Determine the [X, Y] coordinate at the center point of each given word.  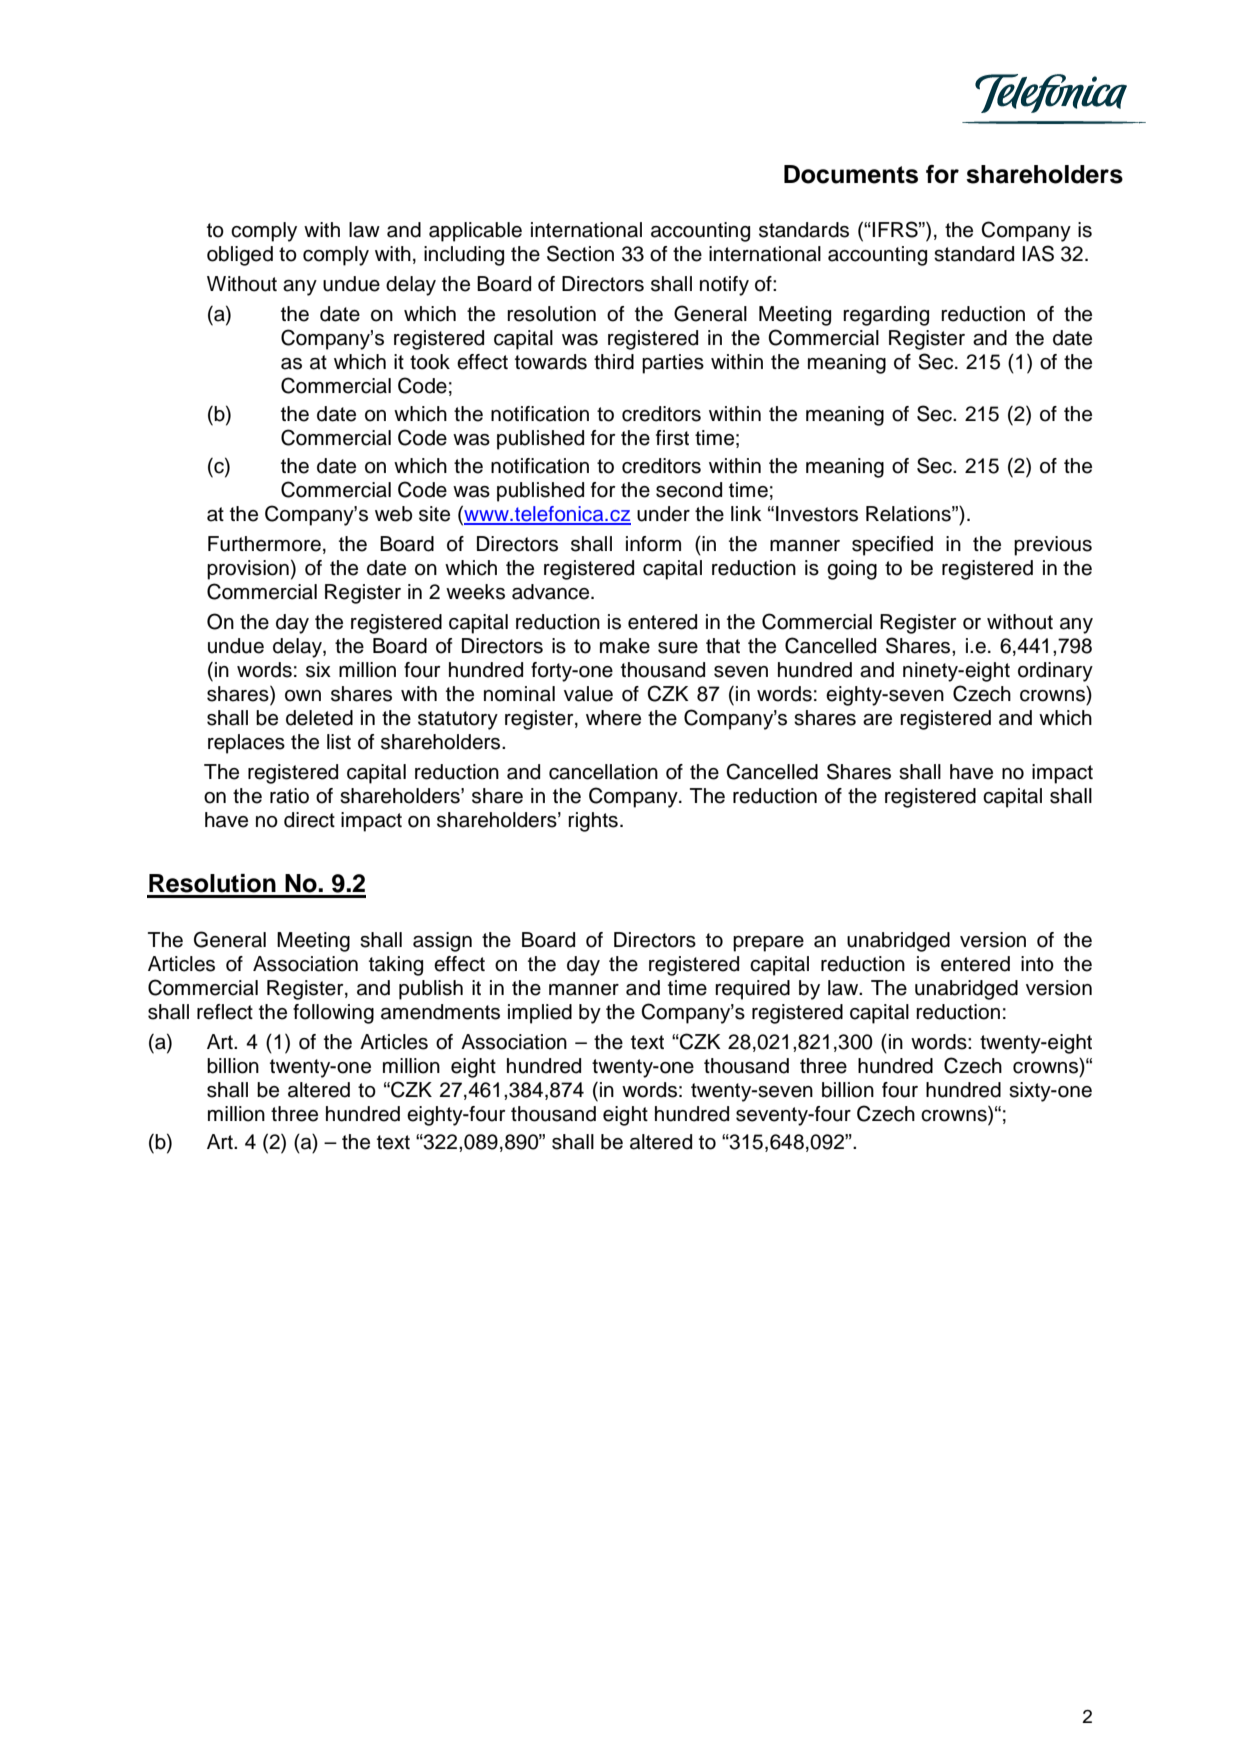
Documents [851, 174]
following [333, 1014]
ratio [289, 796]
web [393, 514]
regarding [886, 316]
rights [593, 822]
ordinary [1055, 672]
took [430, 362]
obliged [240, 256]
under [663, 514]
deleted [319, 718]
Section [580, 253]
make [625, 646]
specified [892, 546]
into [1037, 964]
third [614, 362]
